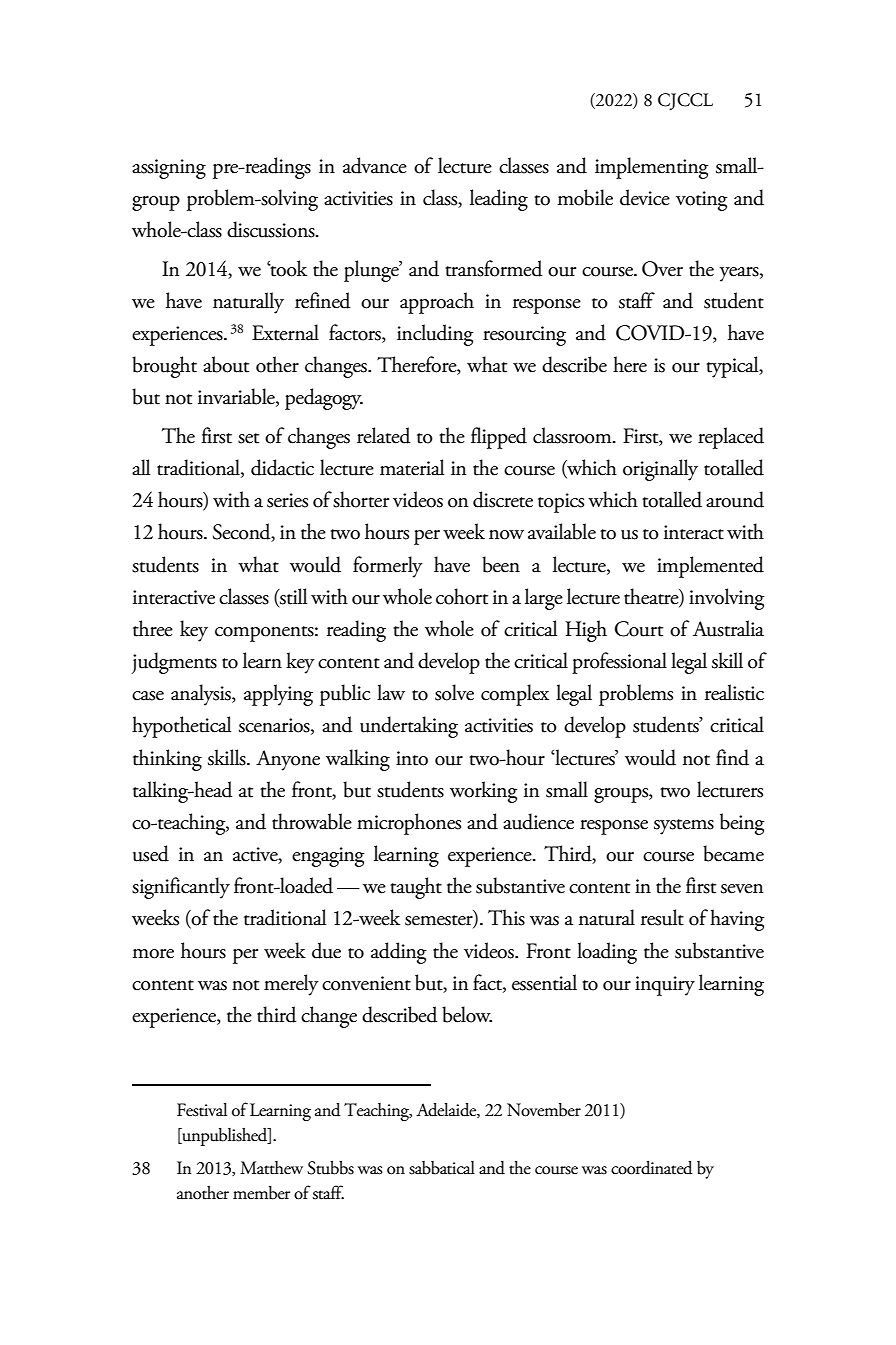  What do you see at coordinates (202, 695) in the screenshot?
I see `analysis` at bounding box center [202, 695].
